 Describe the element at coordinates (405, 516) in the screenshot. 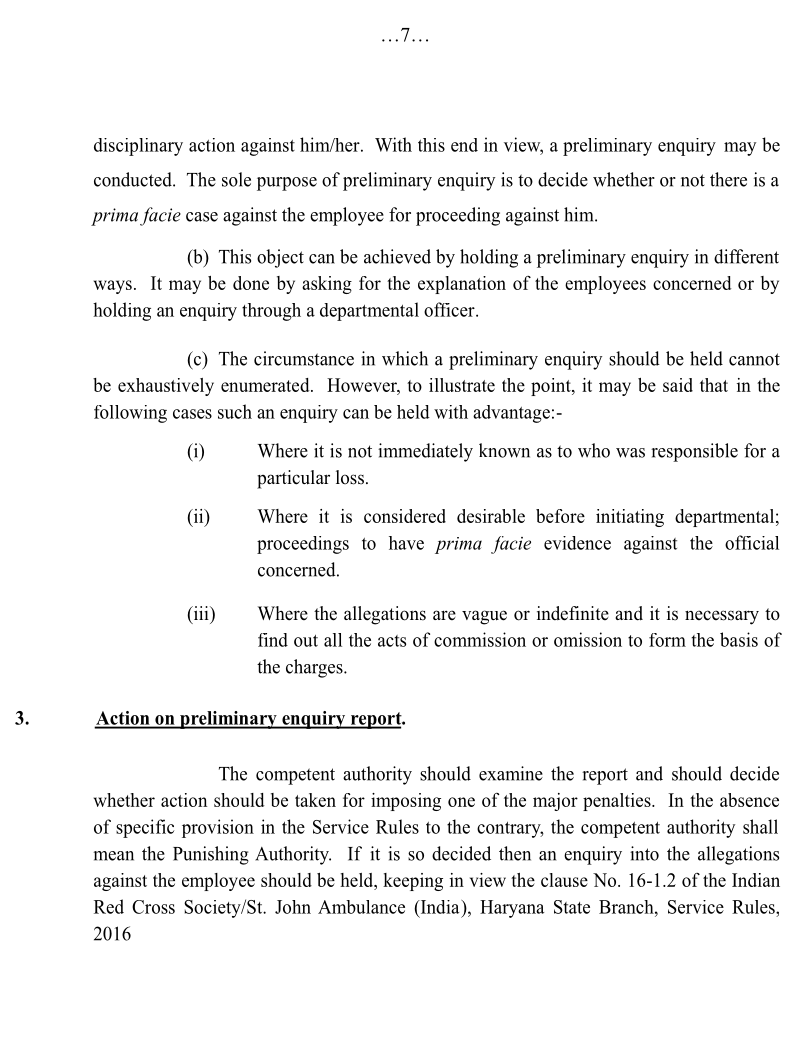

I see `considered` at that location.
